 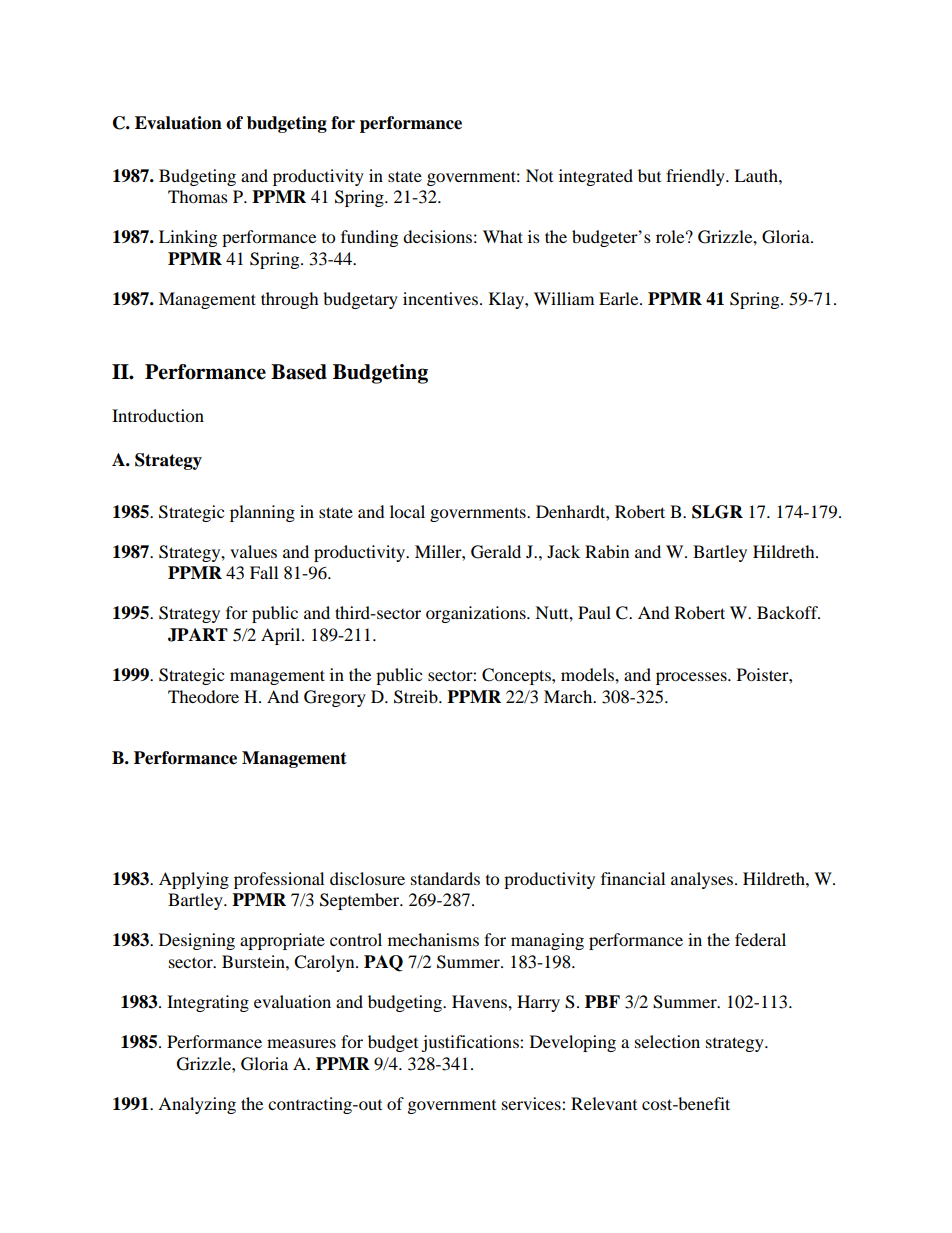 What do you see at coordinates (477, 614) in the document?
I see `organizations` at bounding box center [477, 614].
